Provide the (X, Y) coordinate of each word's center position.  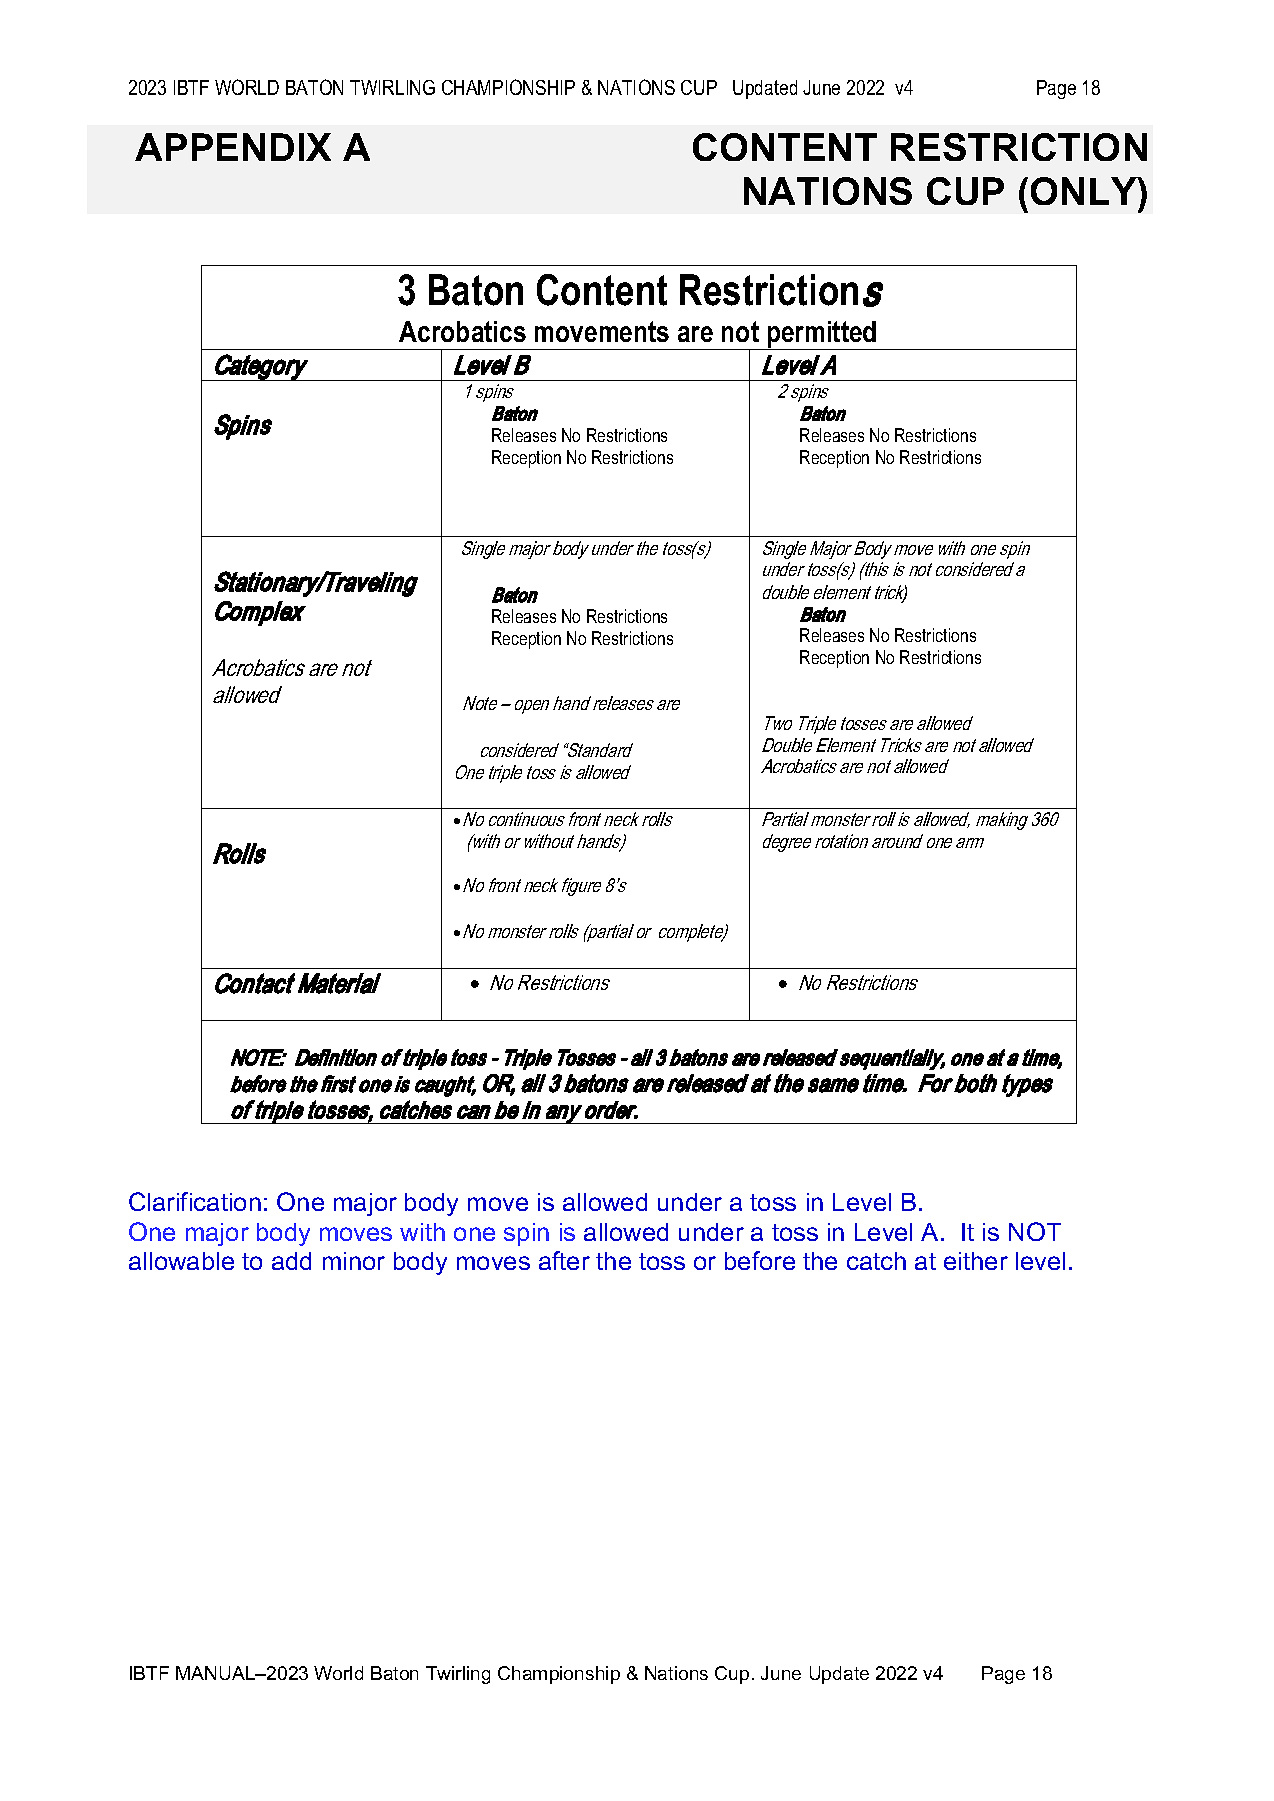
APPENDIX (233, 147)
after (564, 1260)
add (291, 1261)
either (976, 1261)
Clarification (195, 1201)
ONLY (1085, 191)
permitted (822, 335)
